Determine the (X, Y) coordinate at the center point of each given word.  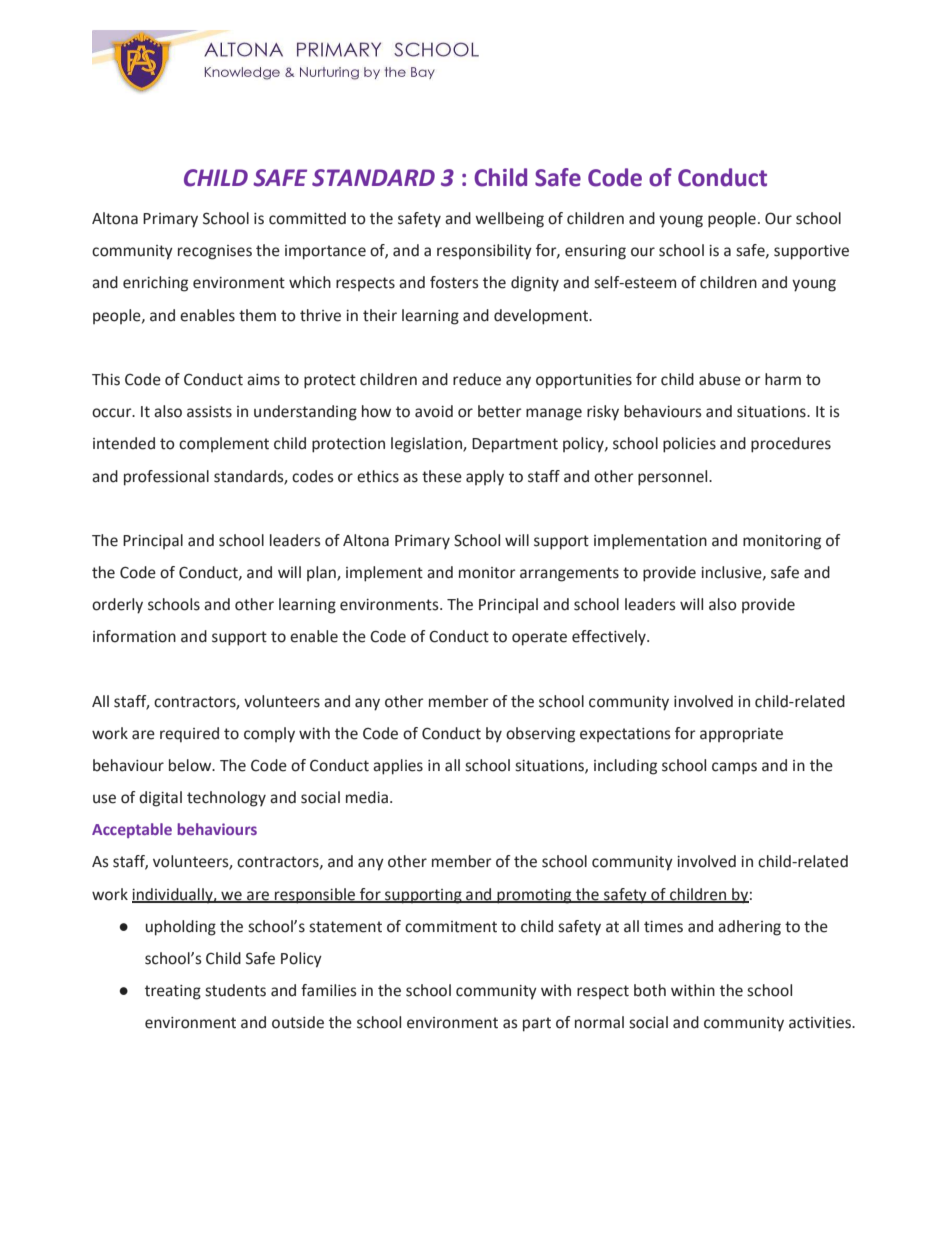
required (189, 735)
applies (398, 767)
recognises (215, 252)
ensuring (595, 252)
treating (173, 992)
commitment (451, 927)
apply (485, 478)
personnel (674, 478)
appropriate (741, 735)
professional (166, 478)
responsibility (484, 252)
